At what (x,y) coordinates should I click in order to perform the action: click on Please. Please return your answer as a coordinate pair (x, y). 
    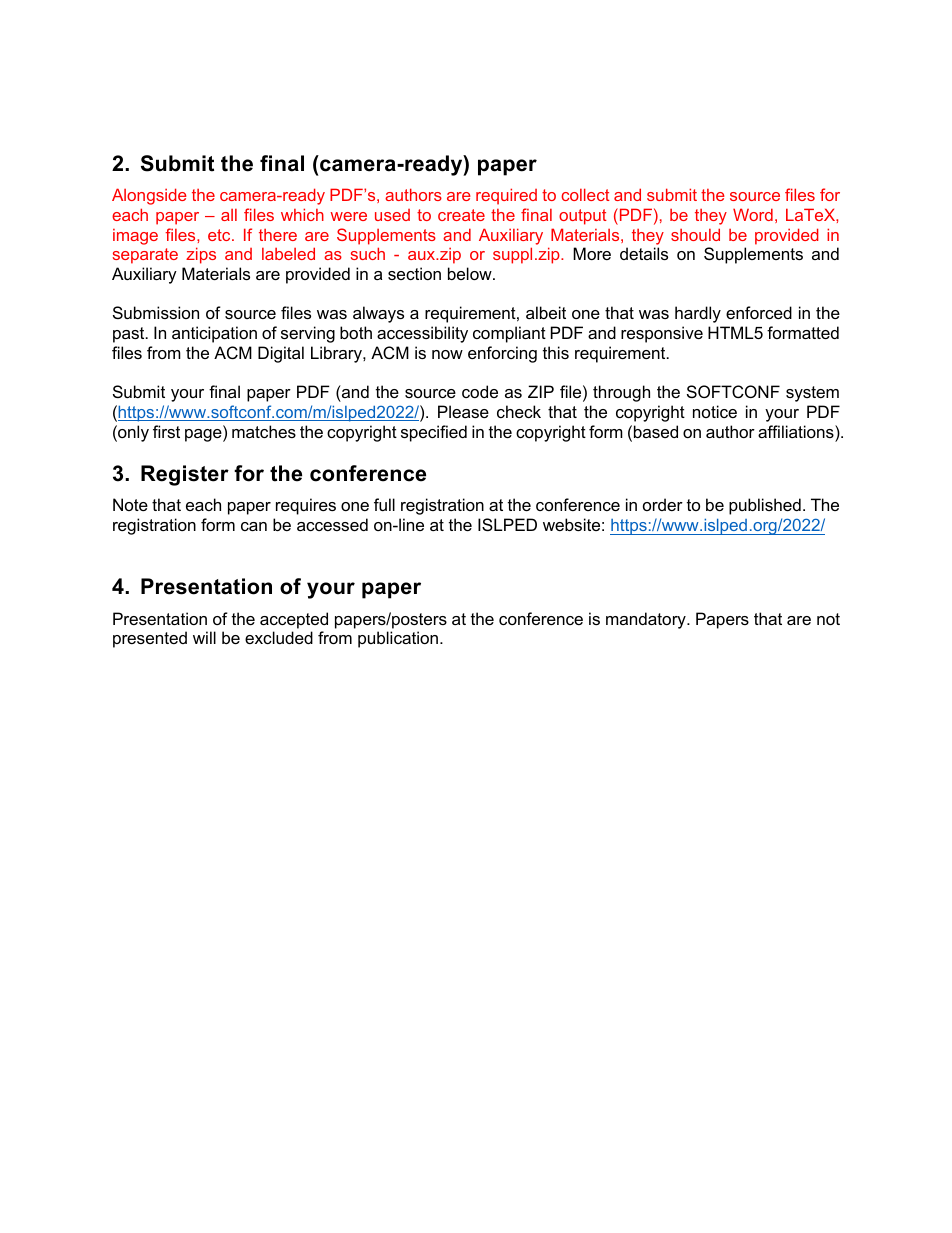
    Looking at the image, I should click on (463, 411).
